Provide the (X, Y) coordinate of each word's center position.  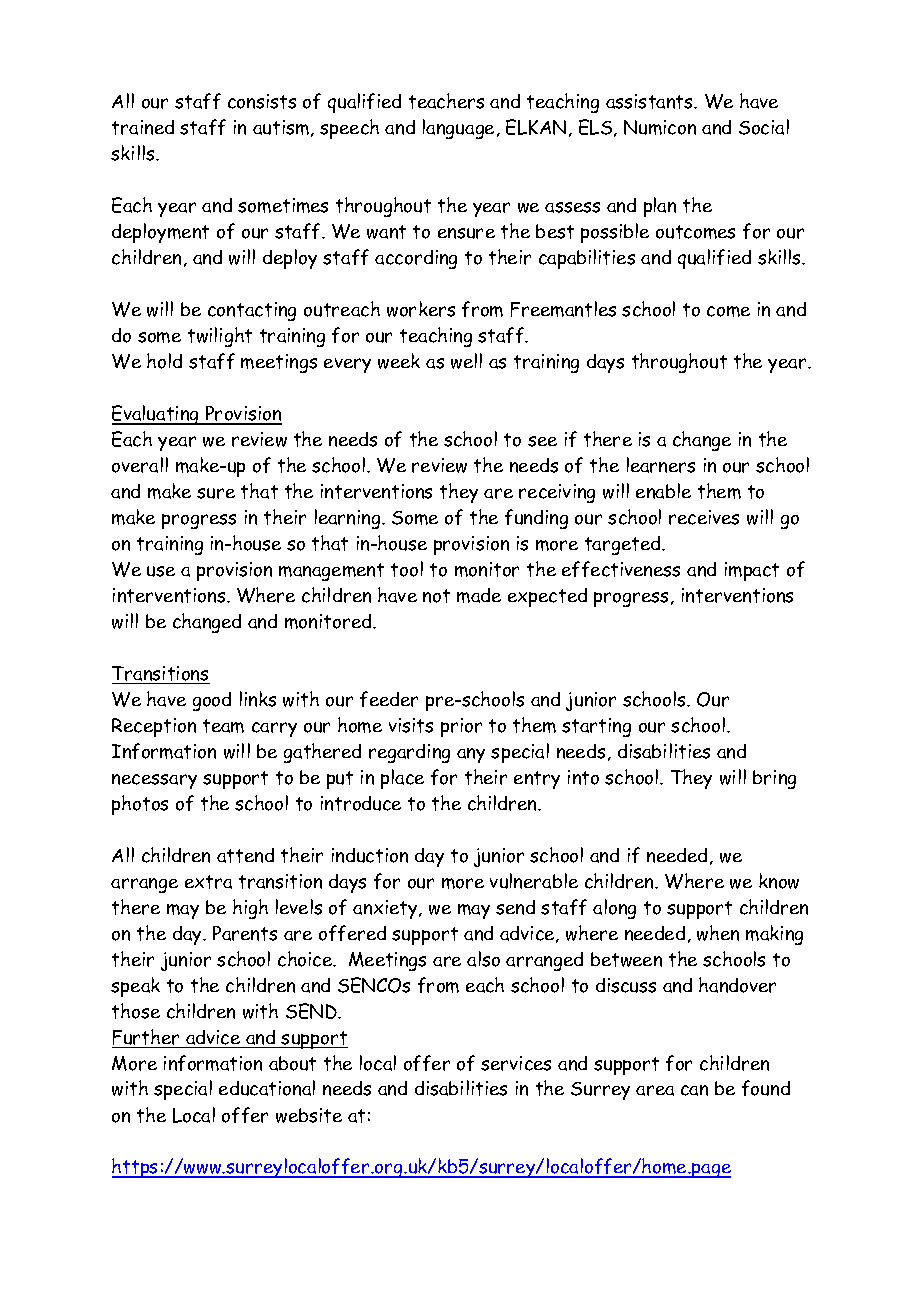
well (466, 361)
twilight (220, 337)
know (779, 881)
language (458, 129)
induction (370, 855)
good (212, 701)
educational (267, 1088)
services (516, 1063)
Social (764, 127)
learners (661, 465)
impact (752, 571)
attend (245, 855)
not (436, 596)
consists (262, 101)
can (694, 1090)
